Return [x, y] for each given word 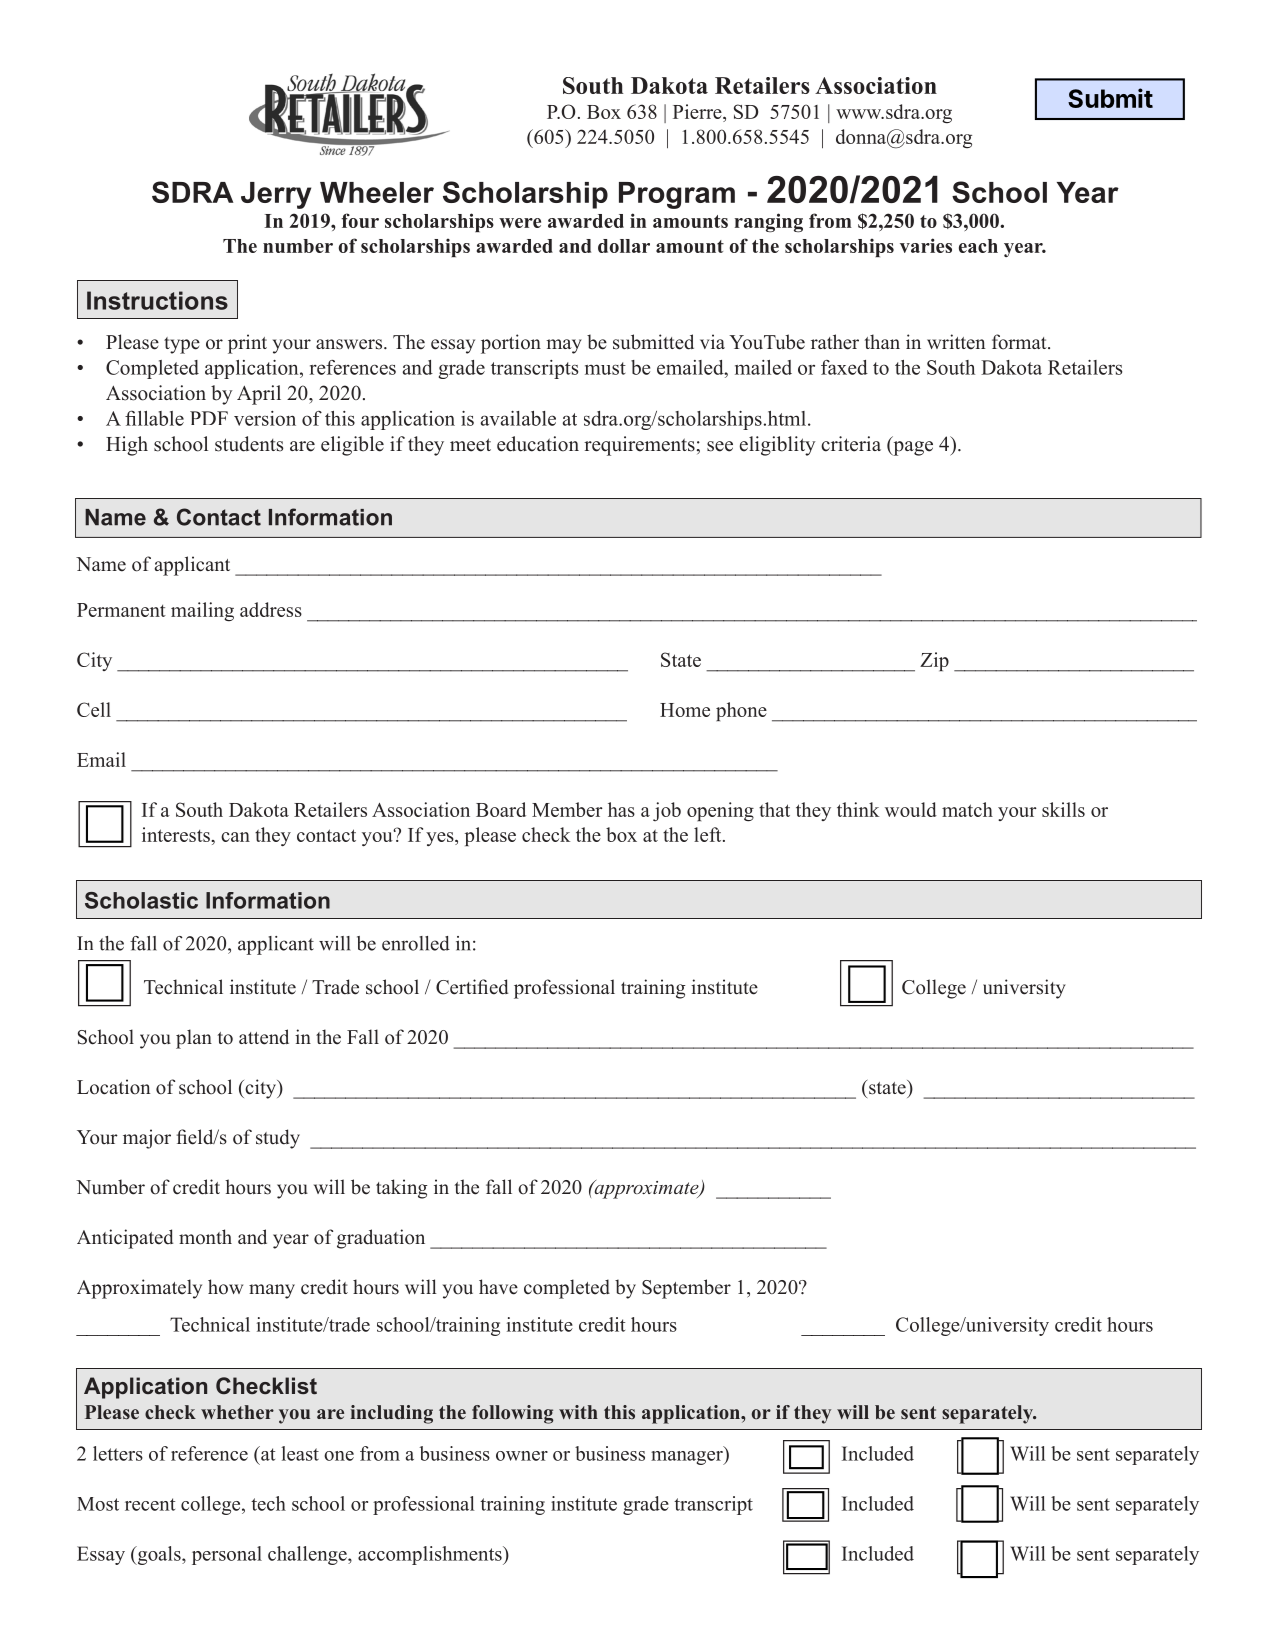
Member [567, 809]
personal [227, 1555]
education [538, 444]
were [520, 223]
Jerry [276, 195]
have [498, 1287]
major [147, 1139]
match [967, 809]
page [912, 448]
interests [177, 834]
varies [926, 245]
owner [522, 1456]
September [686, 1289]
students [249, 444]
